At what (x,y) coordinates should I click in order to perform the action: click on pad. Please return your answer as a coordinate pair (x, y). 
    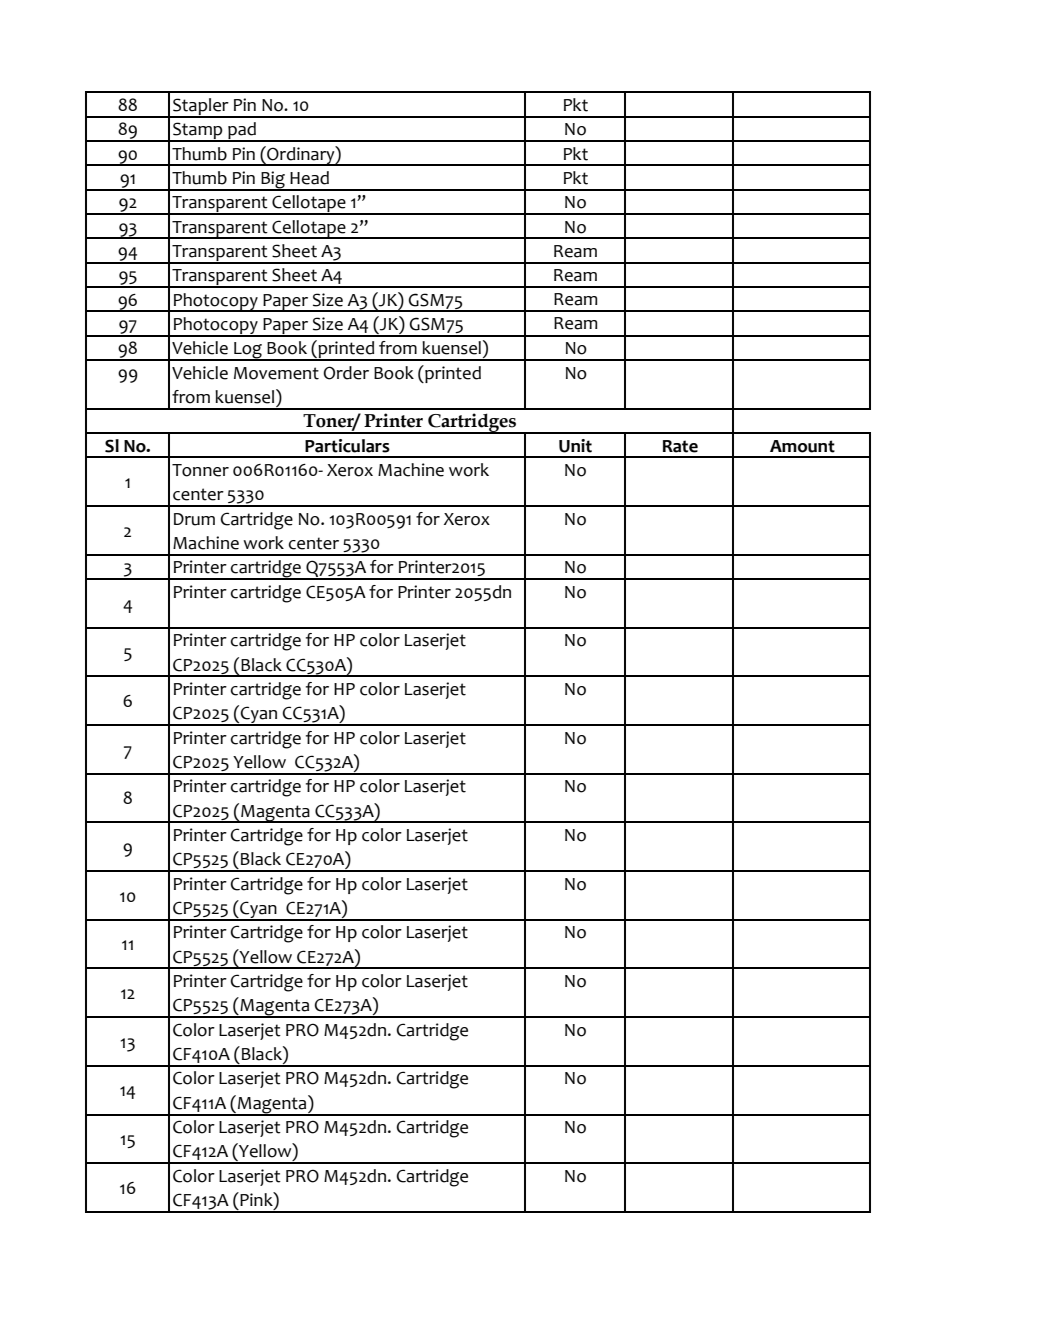
    Looking at the image, I should click on (242, 132).
